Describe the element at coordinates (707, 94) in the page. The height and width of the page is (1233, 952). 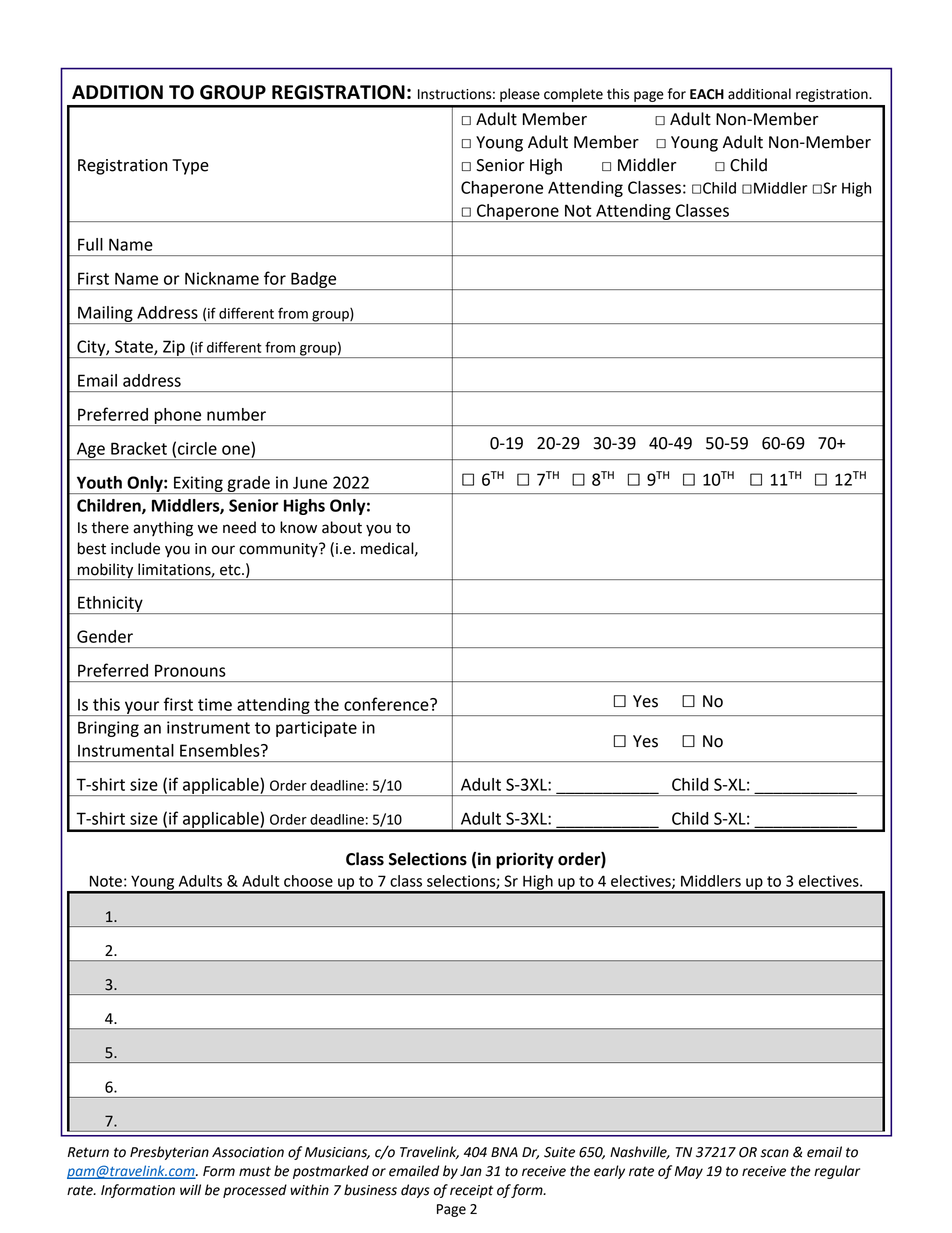
I see `EACH` at that location.
